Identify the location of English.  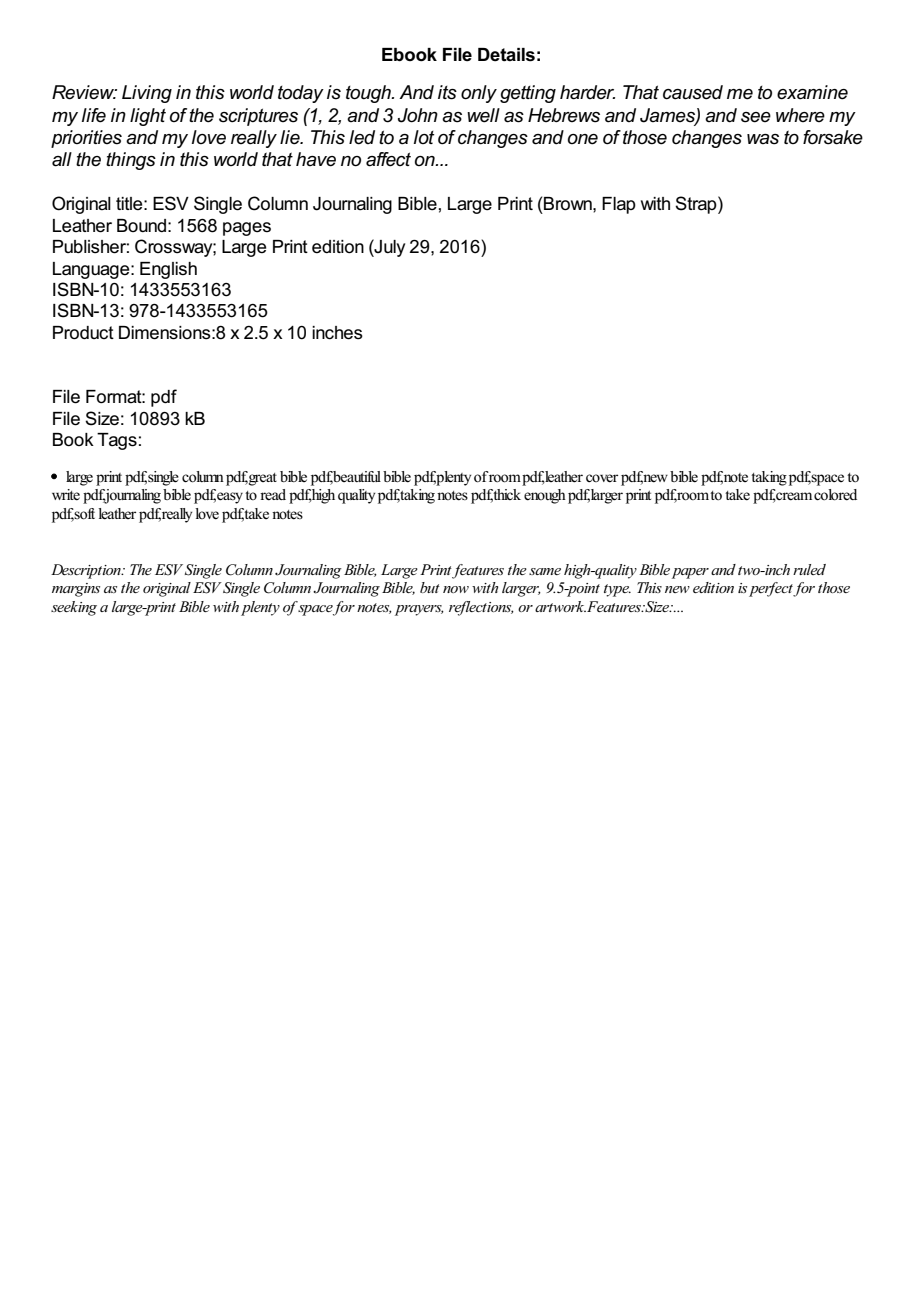
(168, 270).
